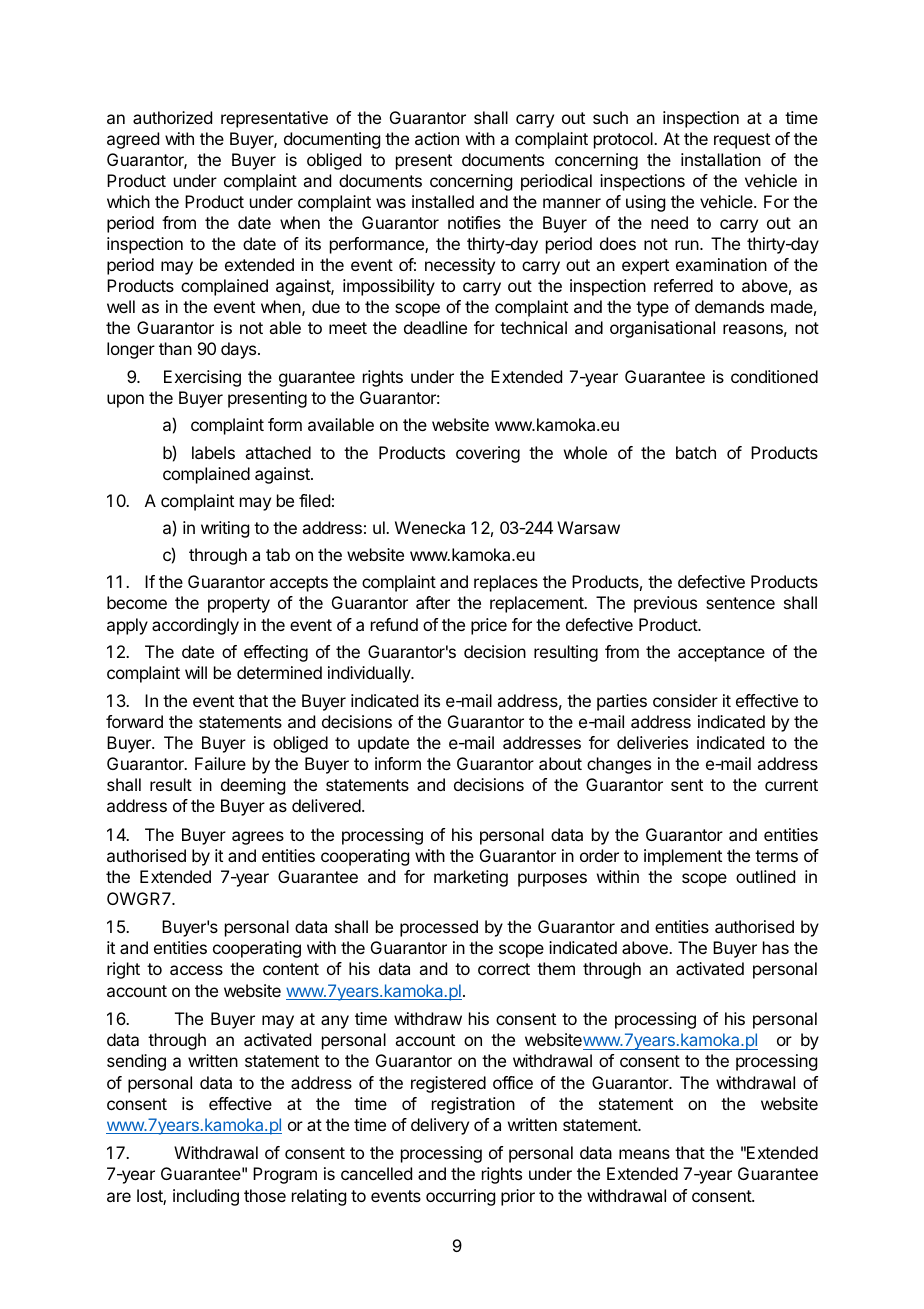  Describe the element at coordinates (696, 452) in the image. I see `batch` at that location.
